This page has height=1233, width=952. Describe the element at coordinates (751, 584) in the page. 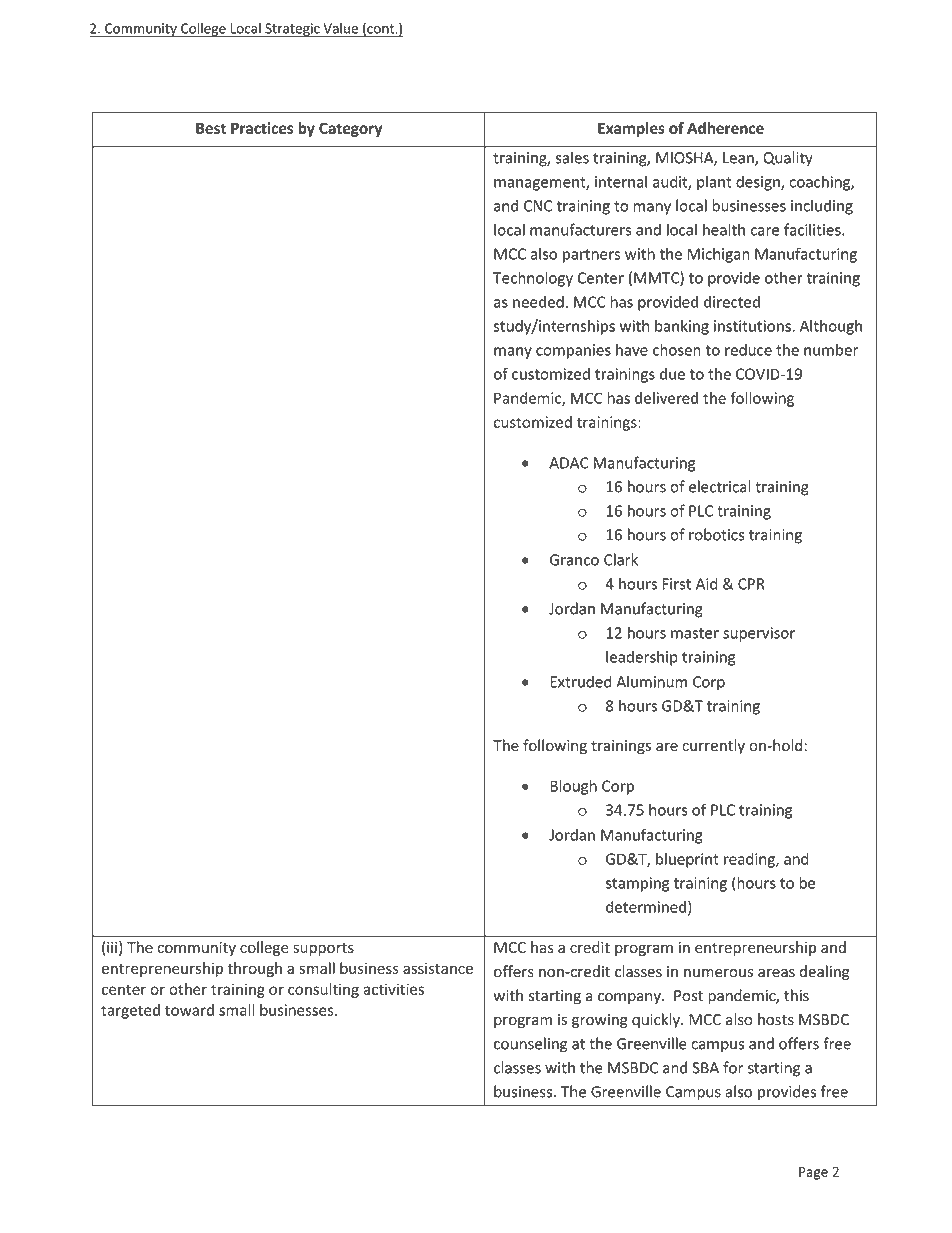

I see `CPR` at that location.
